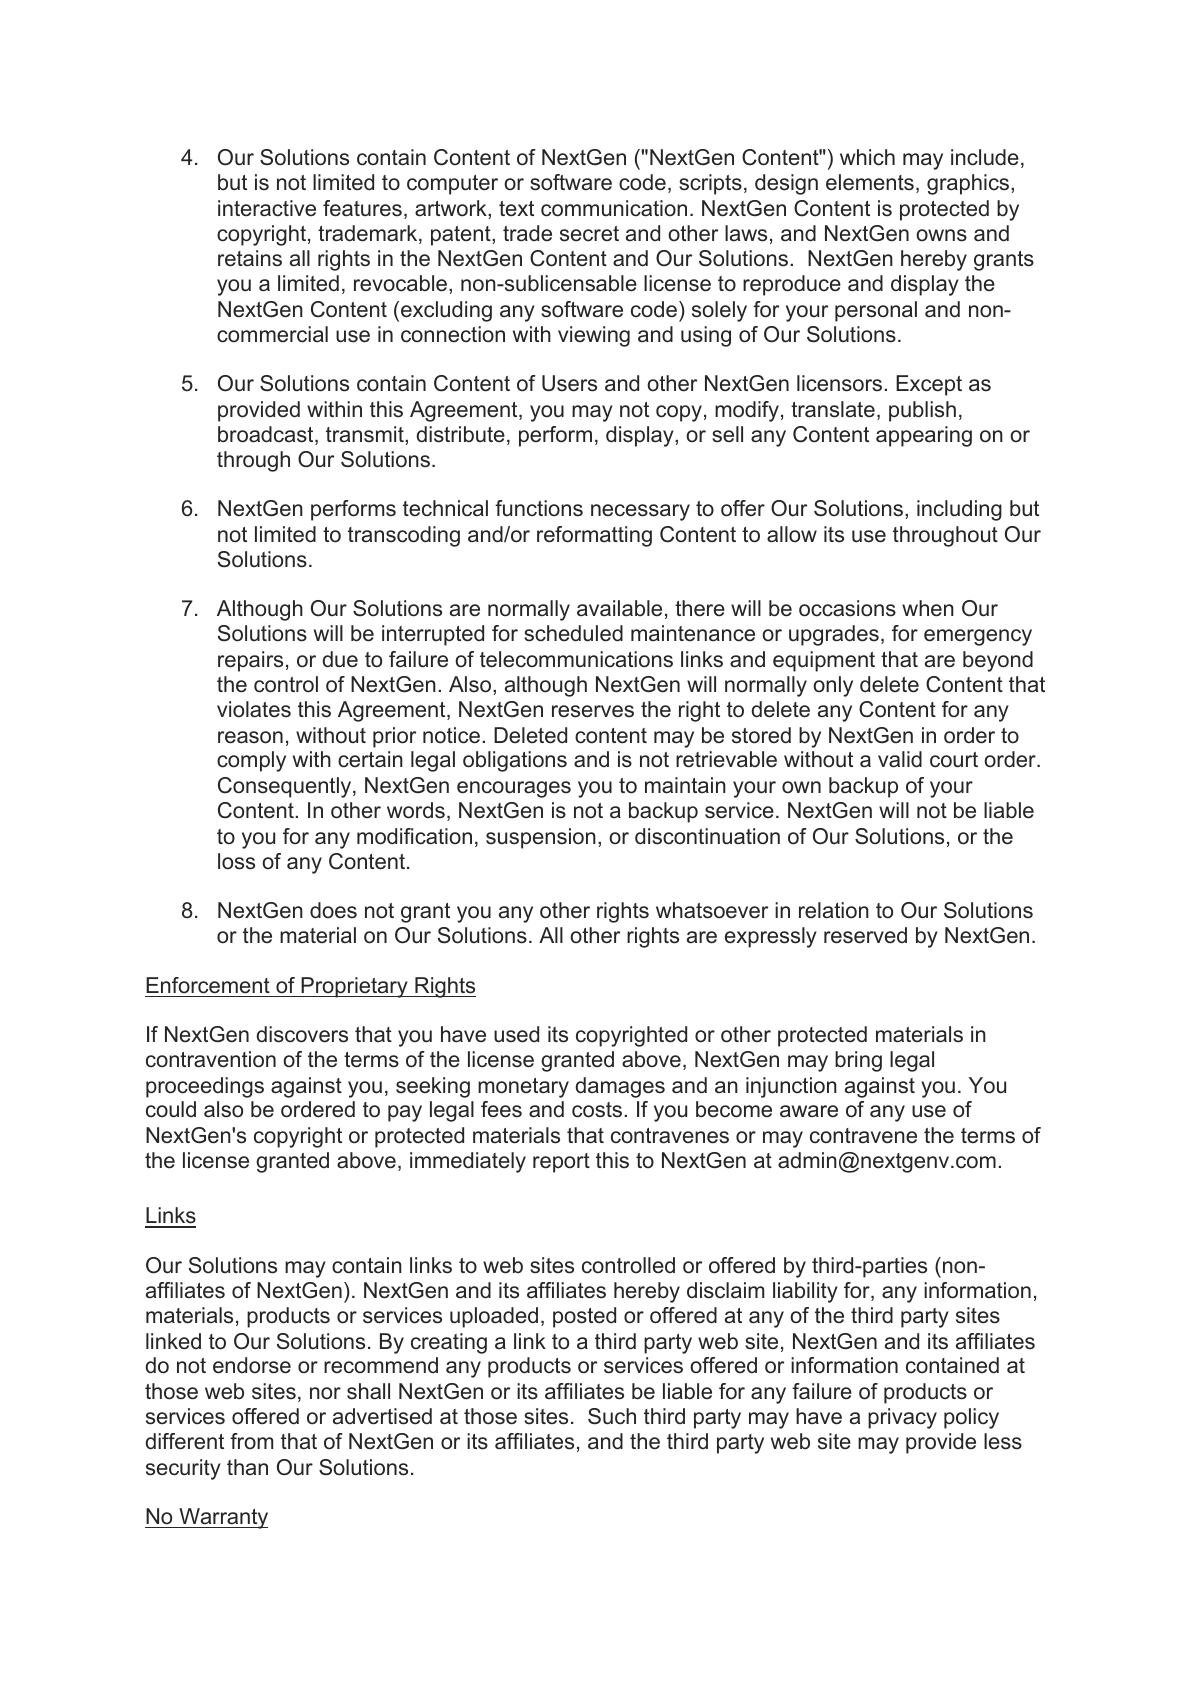 This screenshot has width=1189, height=1682. Describe the element at coordinates (236, 861) in the screenshot. I see `loss` at that location.
